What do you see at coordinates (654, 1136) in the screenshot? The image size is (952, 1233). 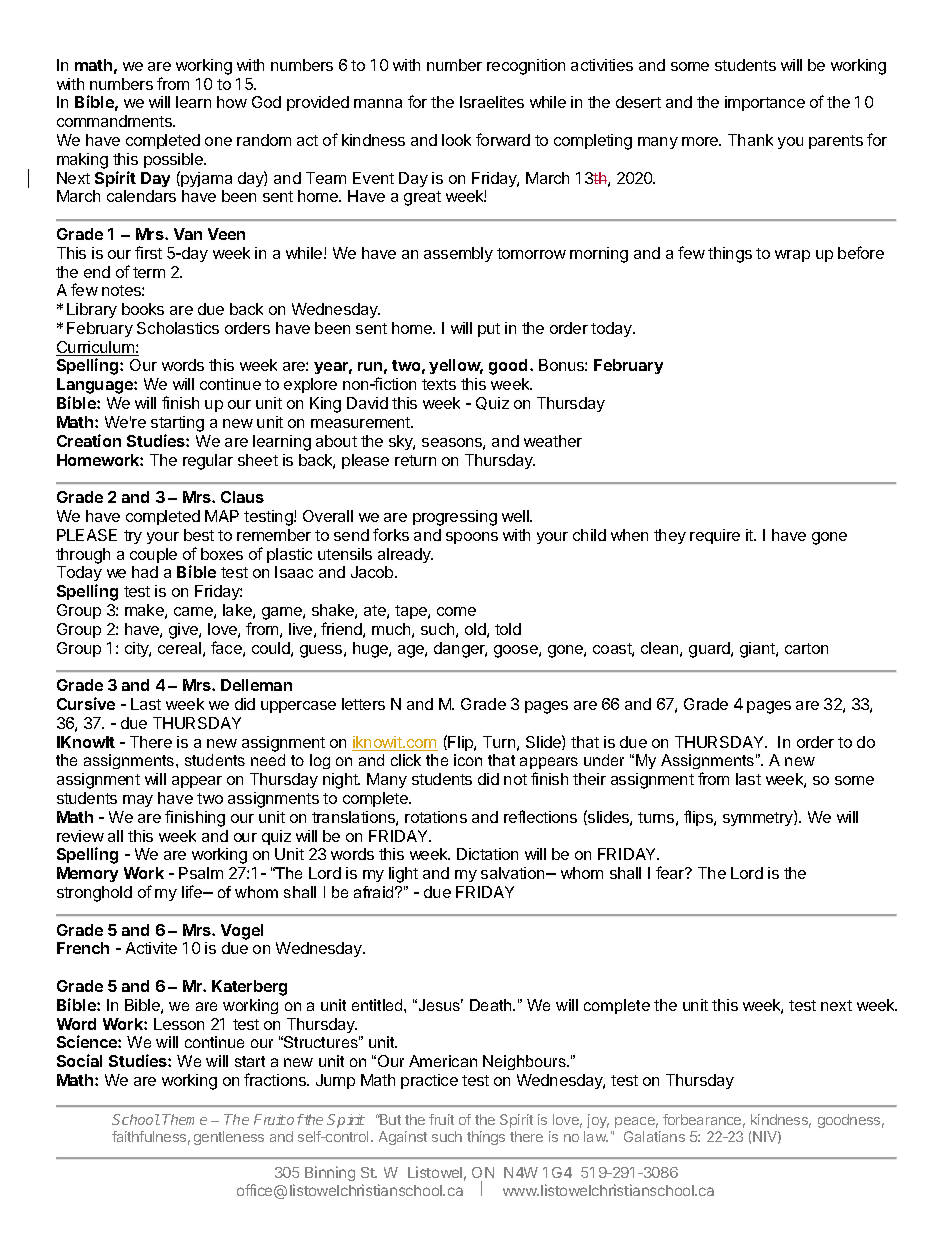 I see `Galatians` at bounding box center [654, 1136].
